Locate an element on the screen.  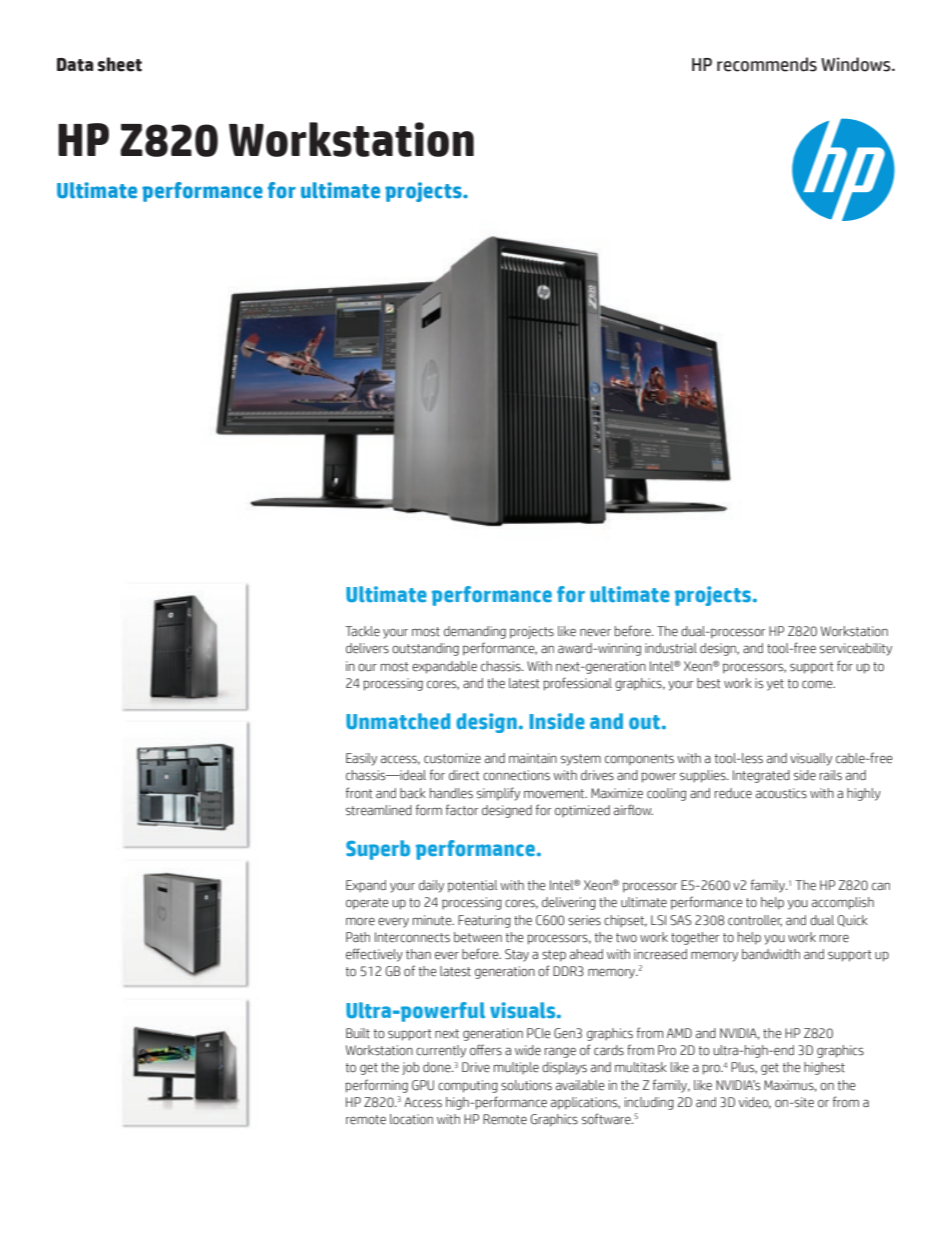
computing is located at coordinates (468, 1086).
